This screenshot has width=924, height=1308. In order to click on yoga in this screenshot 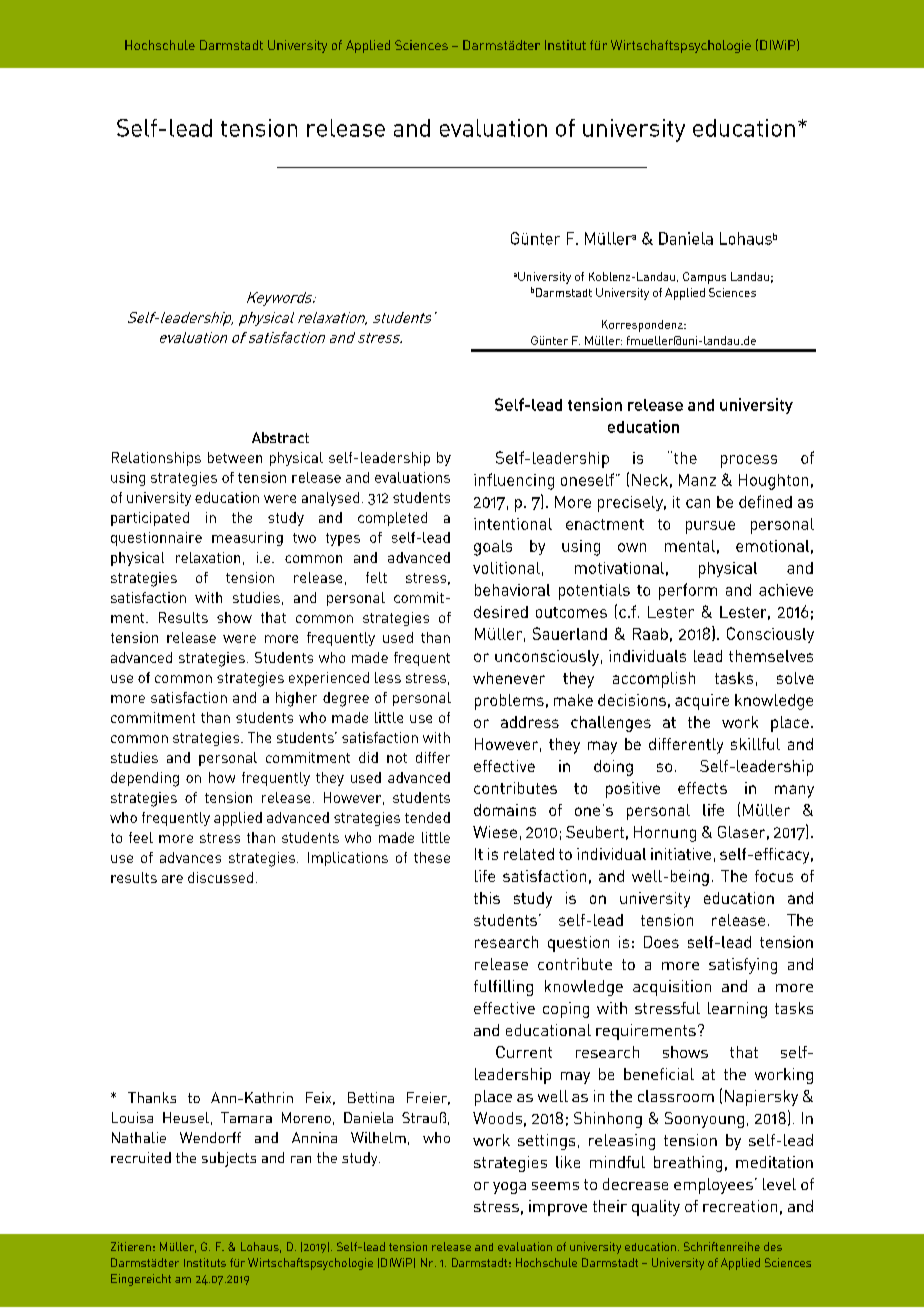, I will do `click(509, 1188)`.
